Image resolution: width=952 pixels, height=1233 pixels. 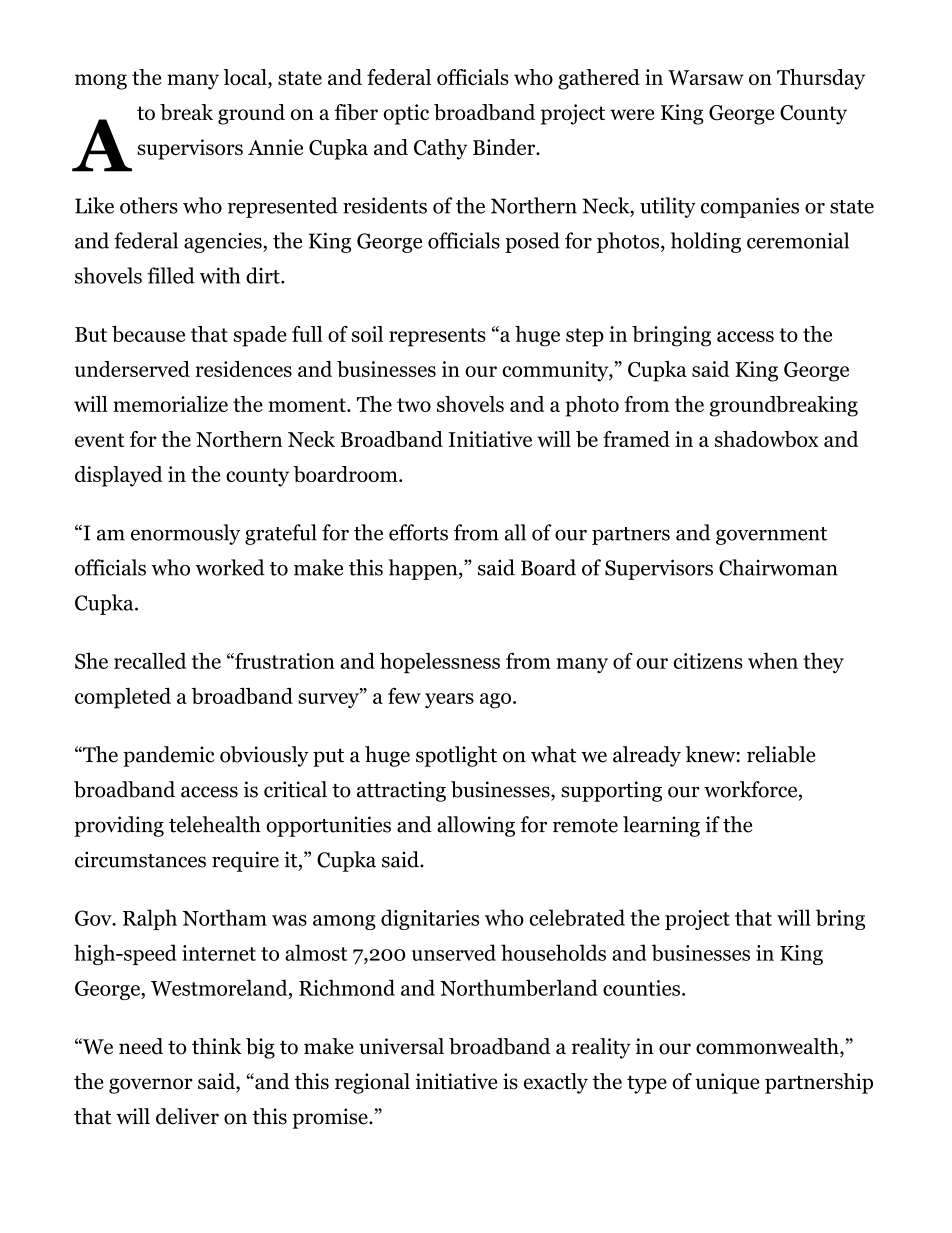 What do you see at coordinates (706, 77) in the document?
I see `Warsaw` at bounding box center [706, 77].
